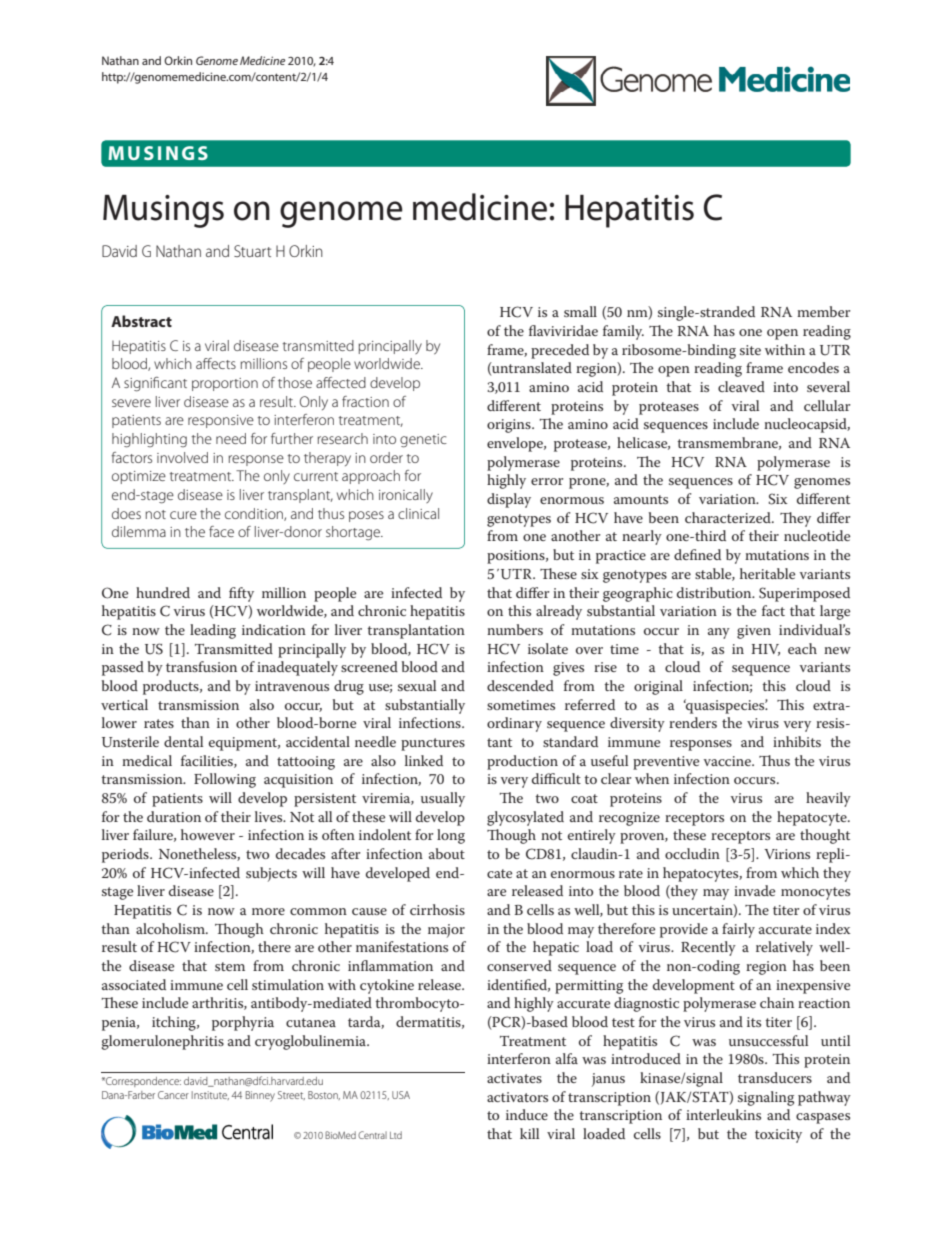 The height and width of the screenshot is (1235, 952). I want to click on member, so click(824, 311).
